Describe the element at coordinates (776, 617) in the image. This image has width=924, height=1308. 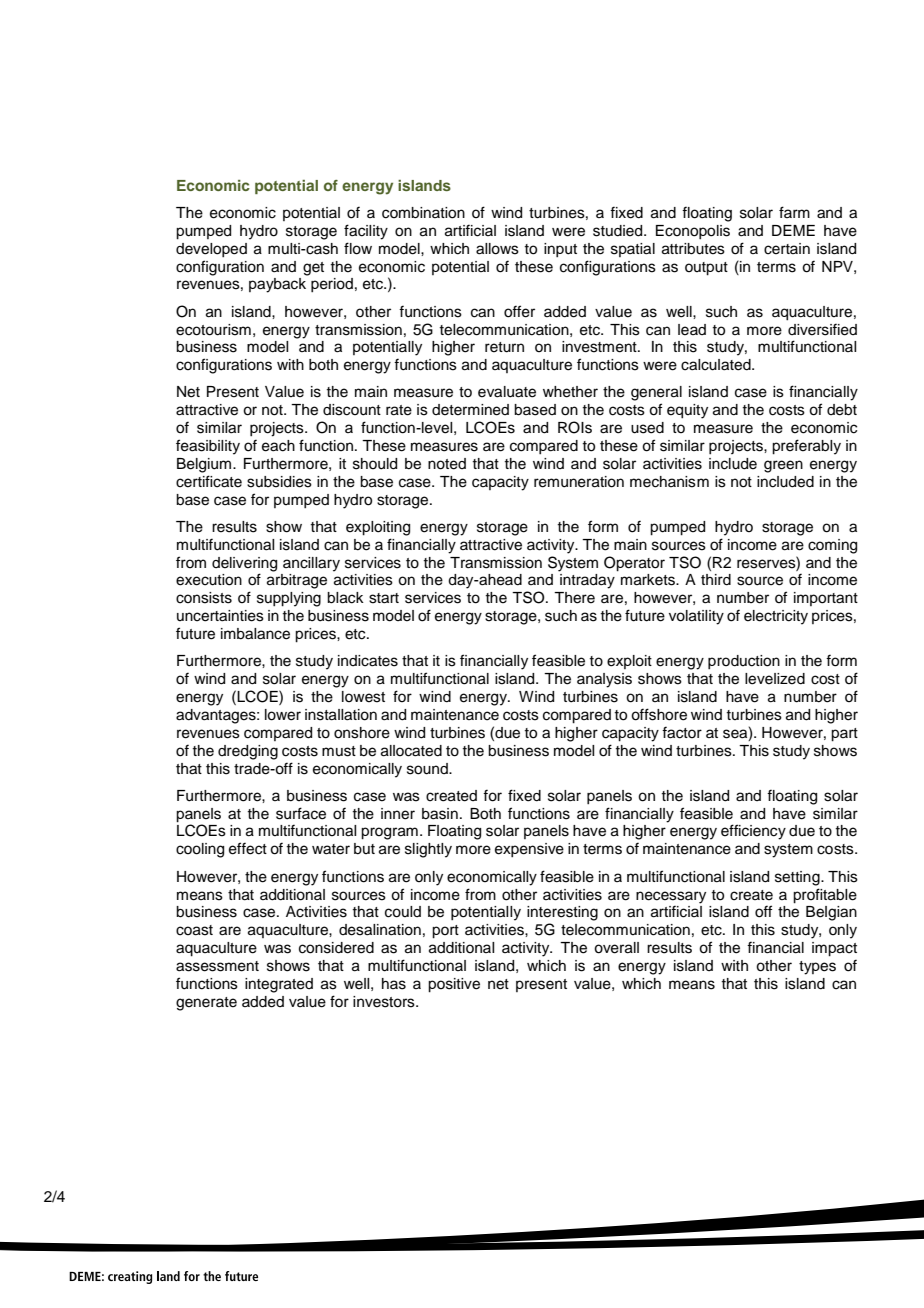
I see `electricity` at that location.
